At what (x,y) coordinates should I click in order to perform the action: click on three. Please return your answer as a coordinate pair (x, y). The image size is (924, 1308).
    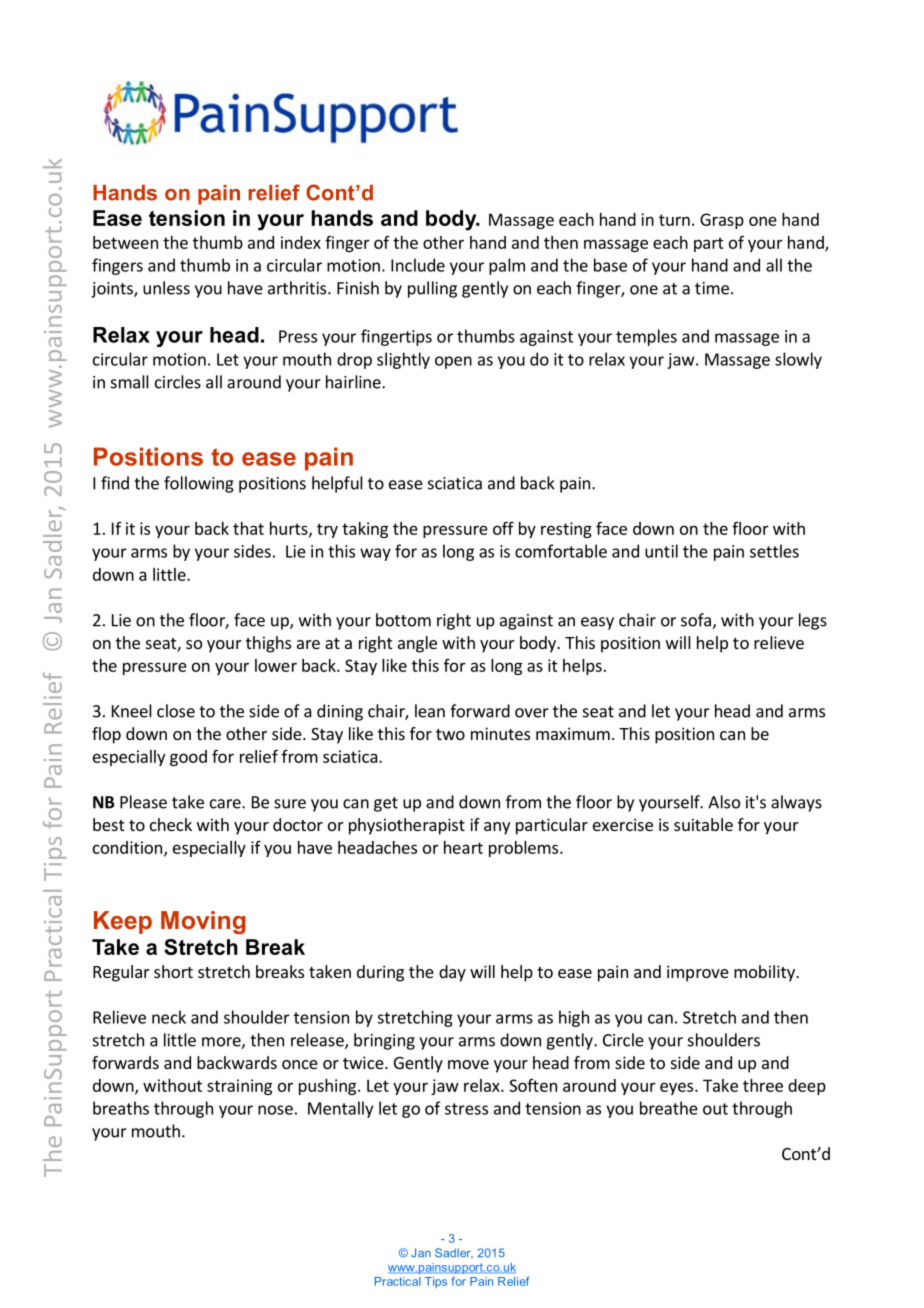
    Looking at the image, I should click on (763, 1085).
